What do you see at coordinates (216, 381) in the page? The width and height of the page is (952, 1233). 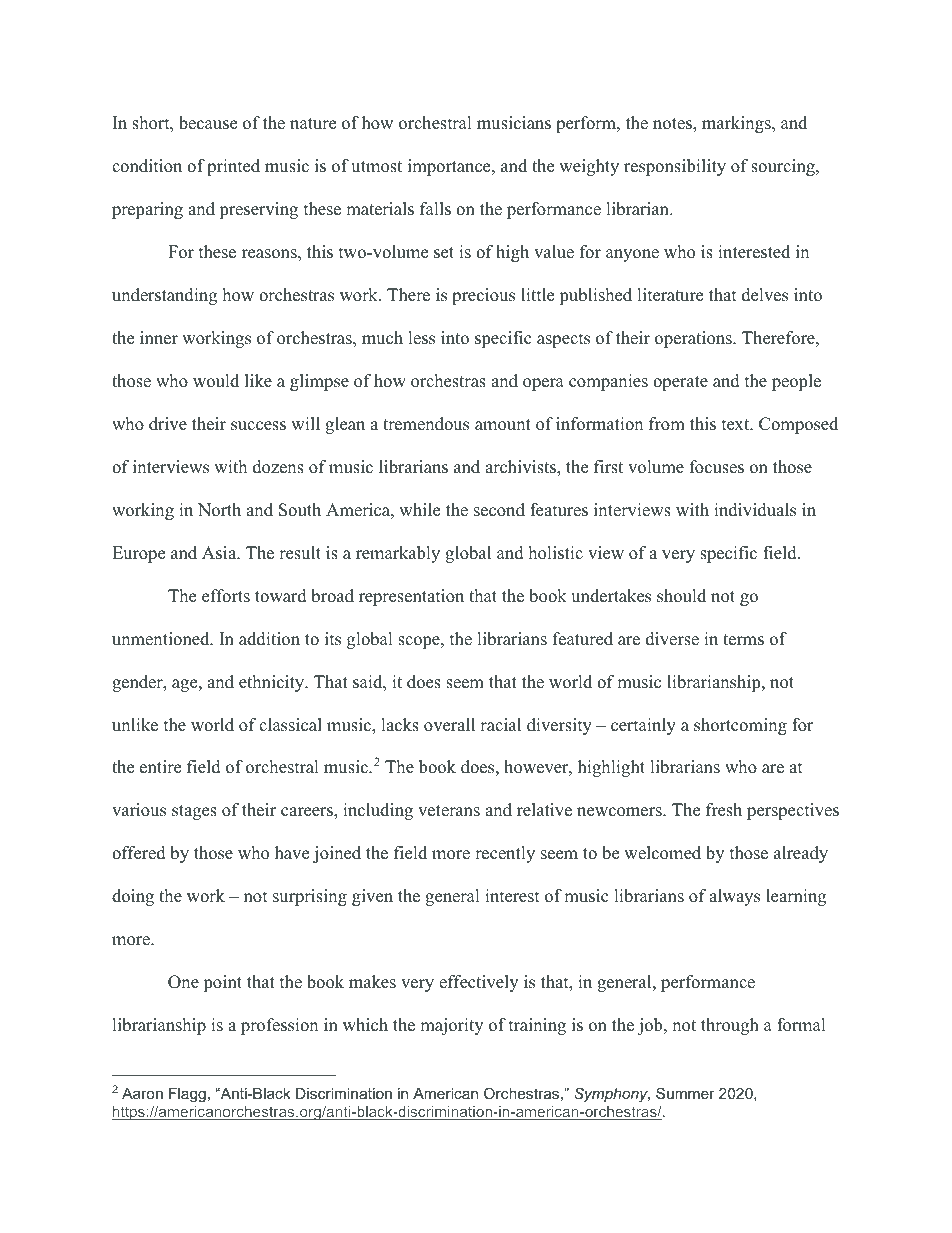 I see `would` at bounding box center [216, 381].
